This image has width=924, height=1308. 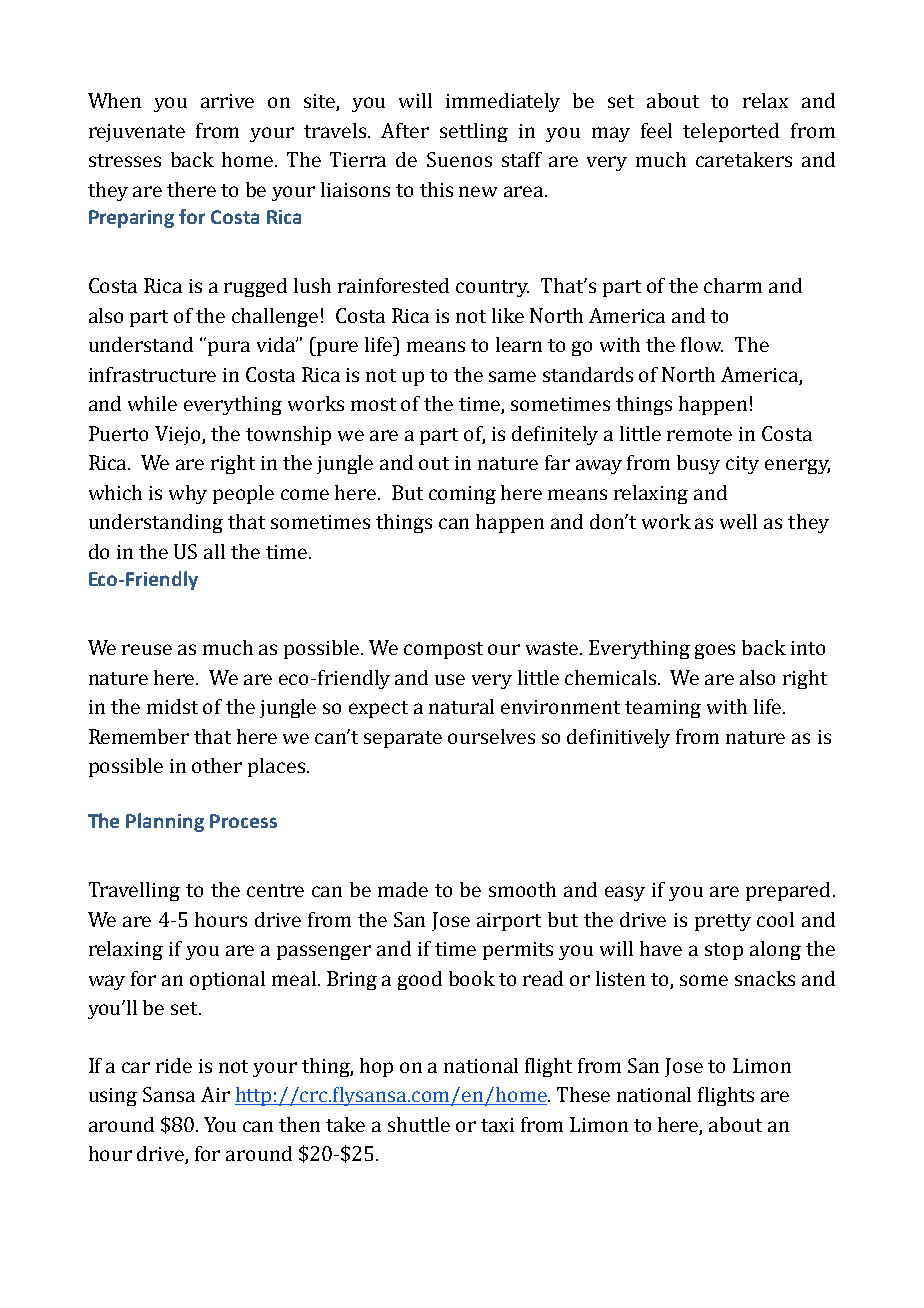 What do you see at coordinates (699, 434) in the image?
I see `remote` at bounding box center [699, 434].
